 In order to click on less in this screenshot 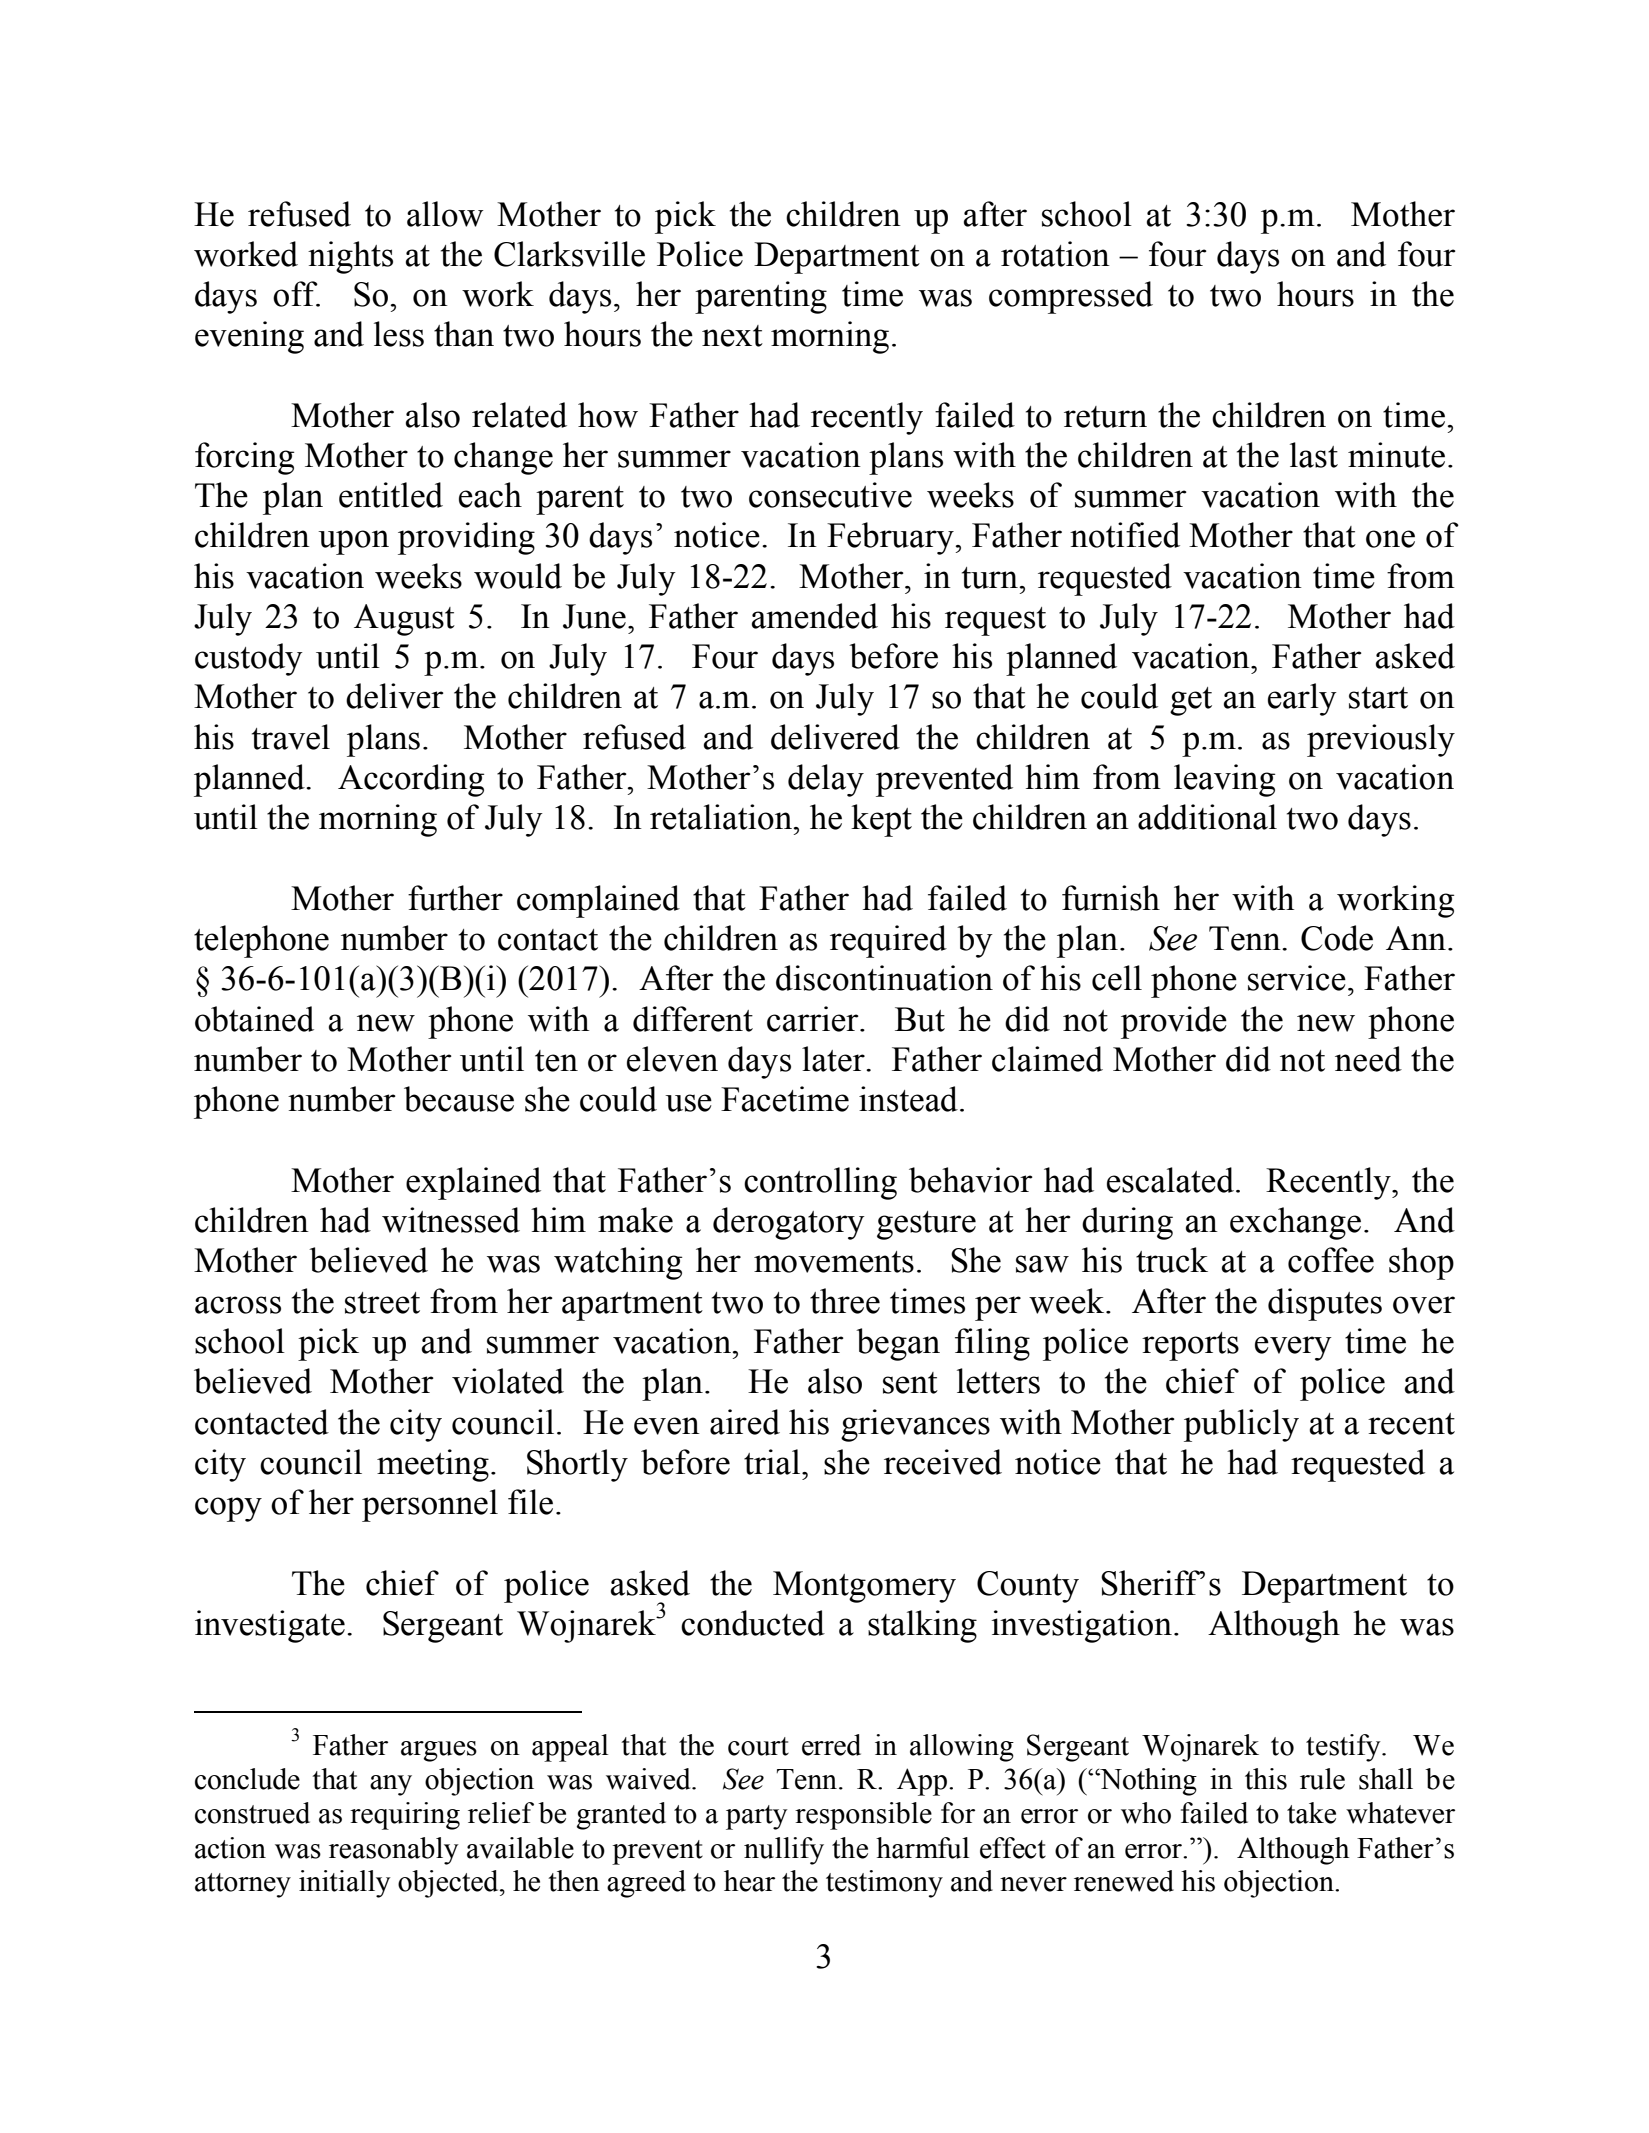, I will do `click(399, 334)`.
